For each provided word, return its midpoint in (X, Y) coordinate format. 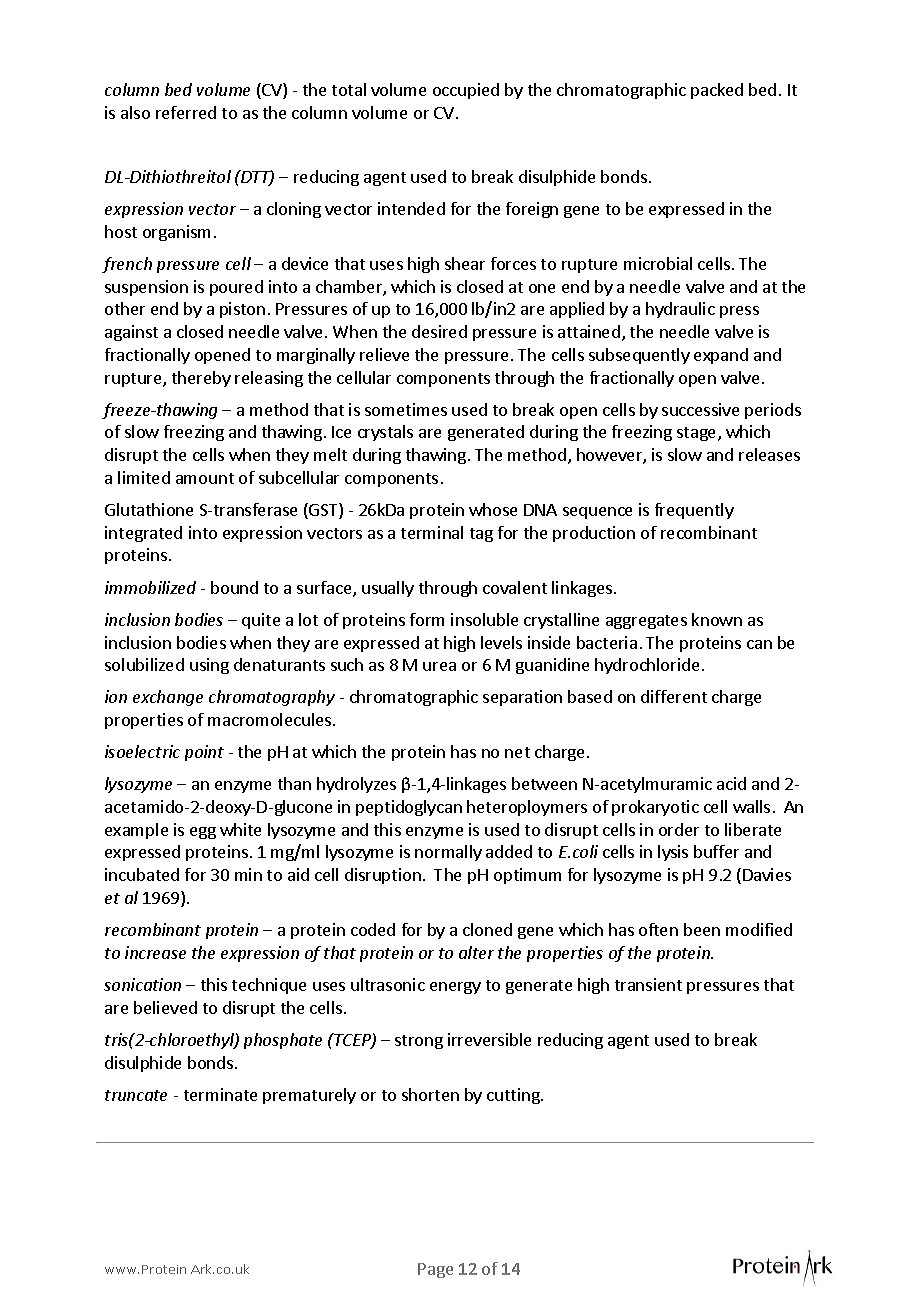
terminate (220, 1094)
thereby (201, 379)
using (209, 666)
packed (717, 91)
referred (186, 112)
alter (476, 952)
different (674, 696)
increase (155, 952)
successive (700, 409)
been (702, 929)
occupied (466, 91)
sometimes (406, 409)
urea (439, 666)
